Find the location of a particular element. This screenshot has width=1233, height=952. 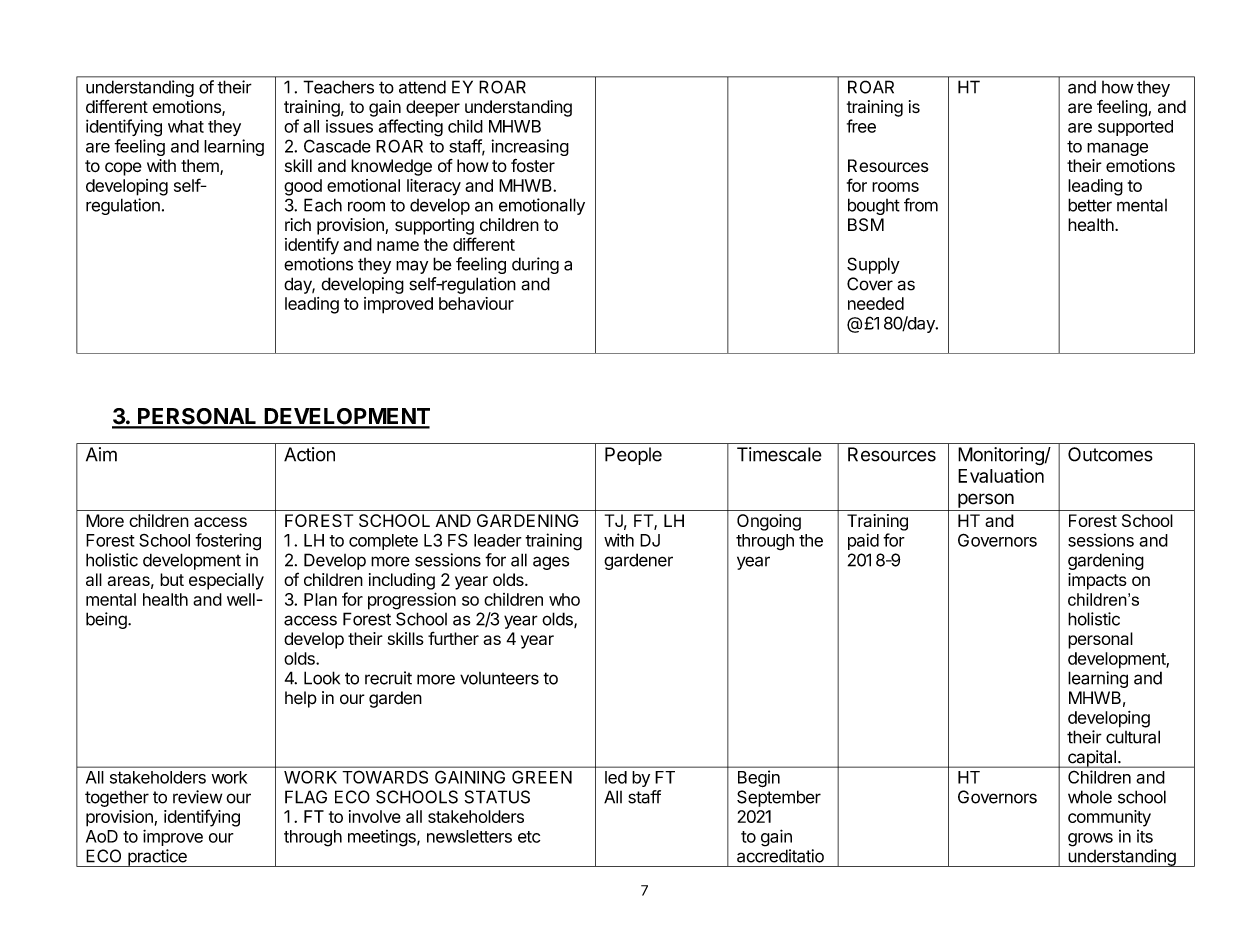

needed is located at coordinates (876, 303).
